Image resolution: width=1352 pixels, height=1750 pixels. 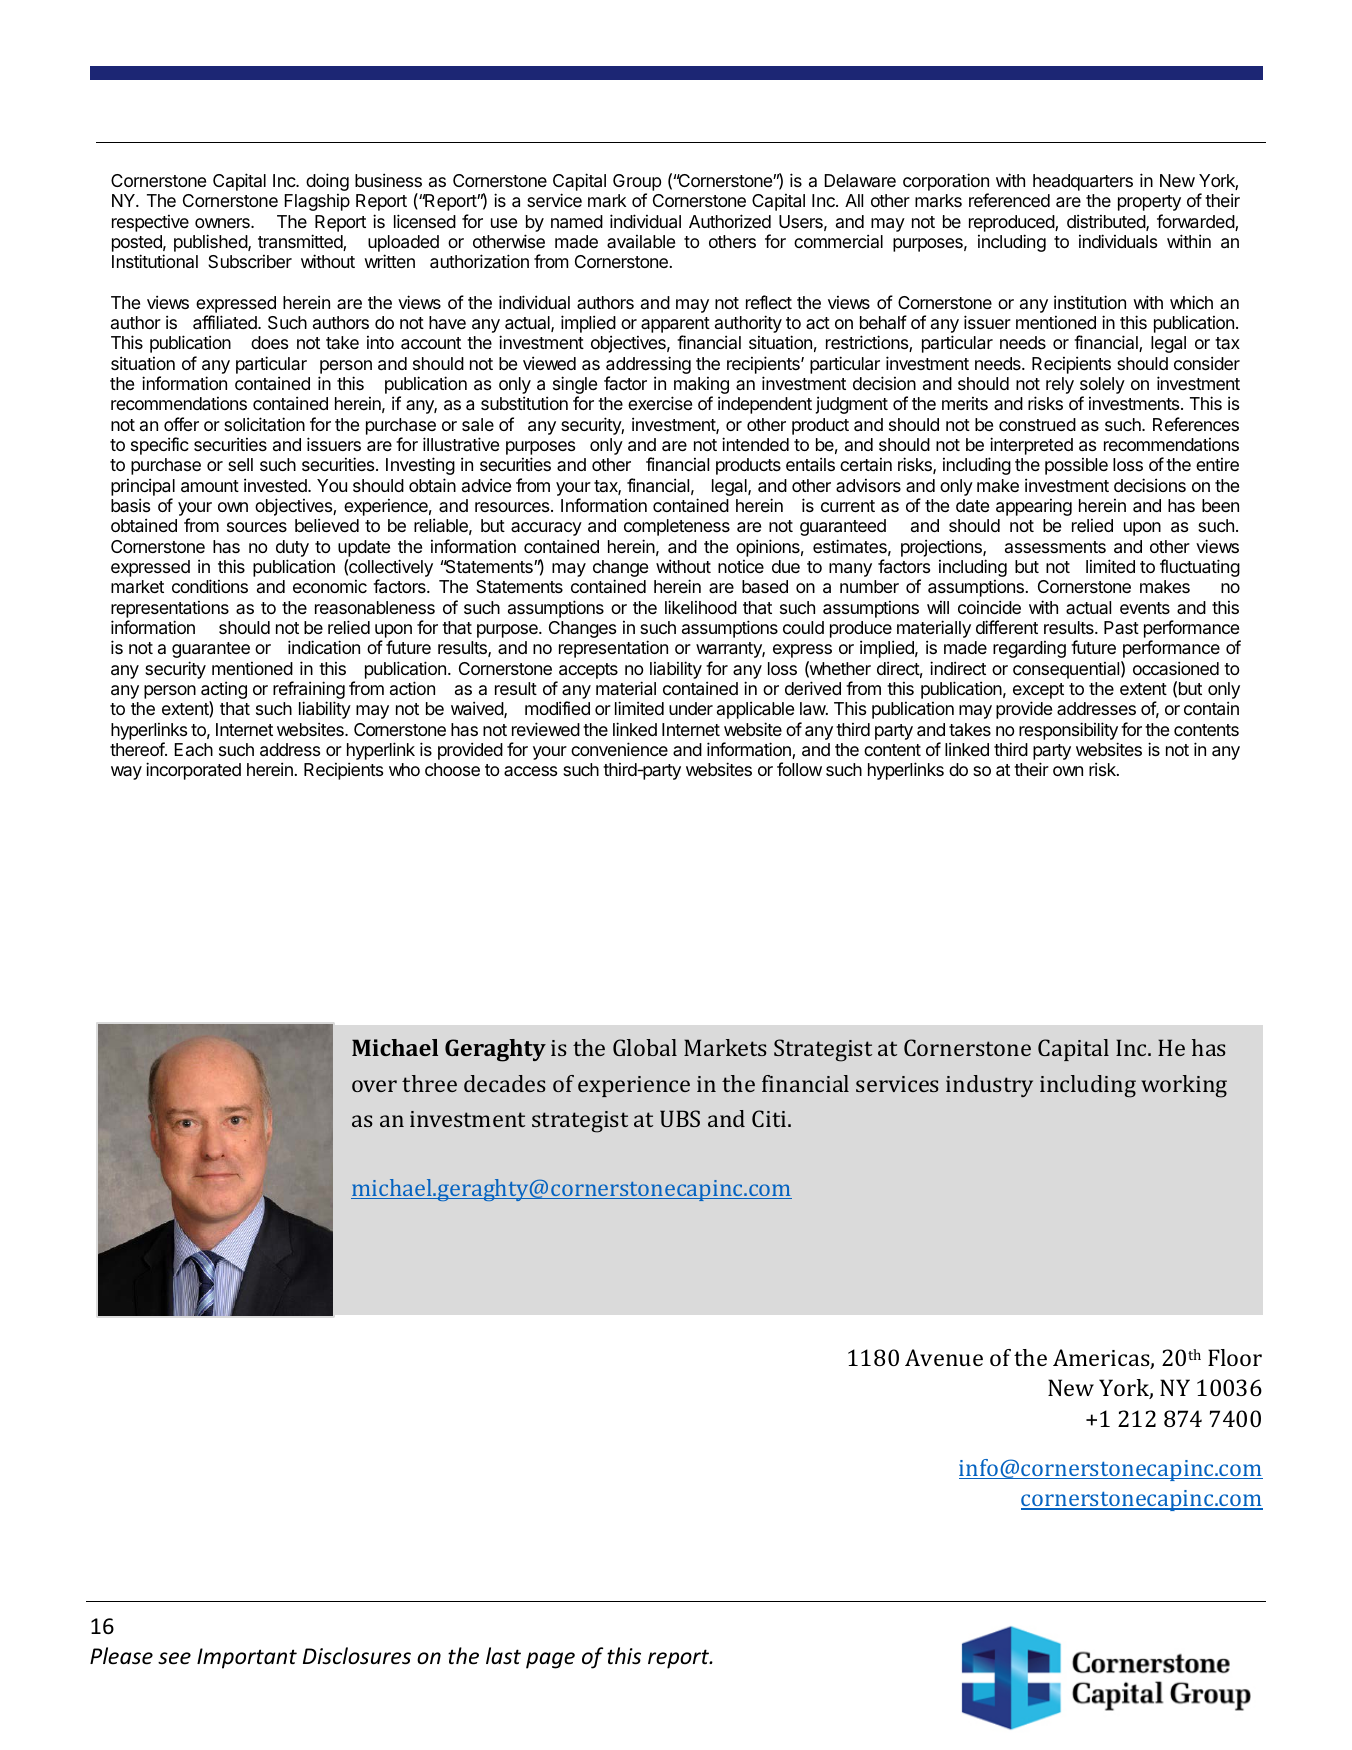 What do you see at coordinates (193, 771) in the image?
I see `incorporated` at bounding box center [193, 771].
